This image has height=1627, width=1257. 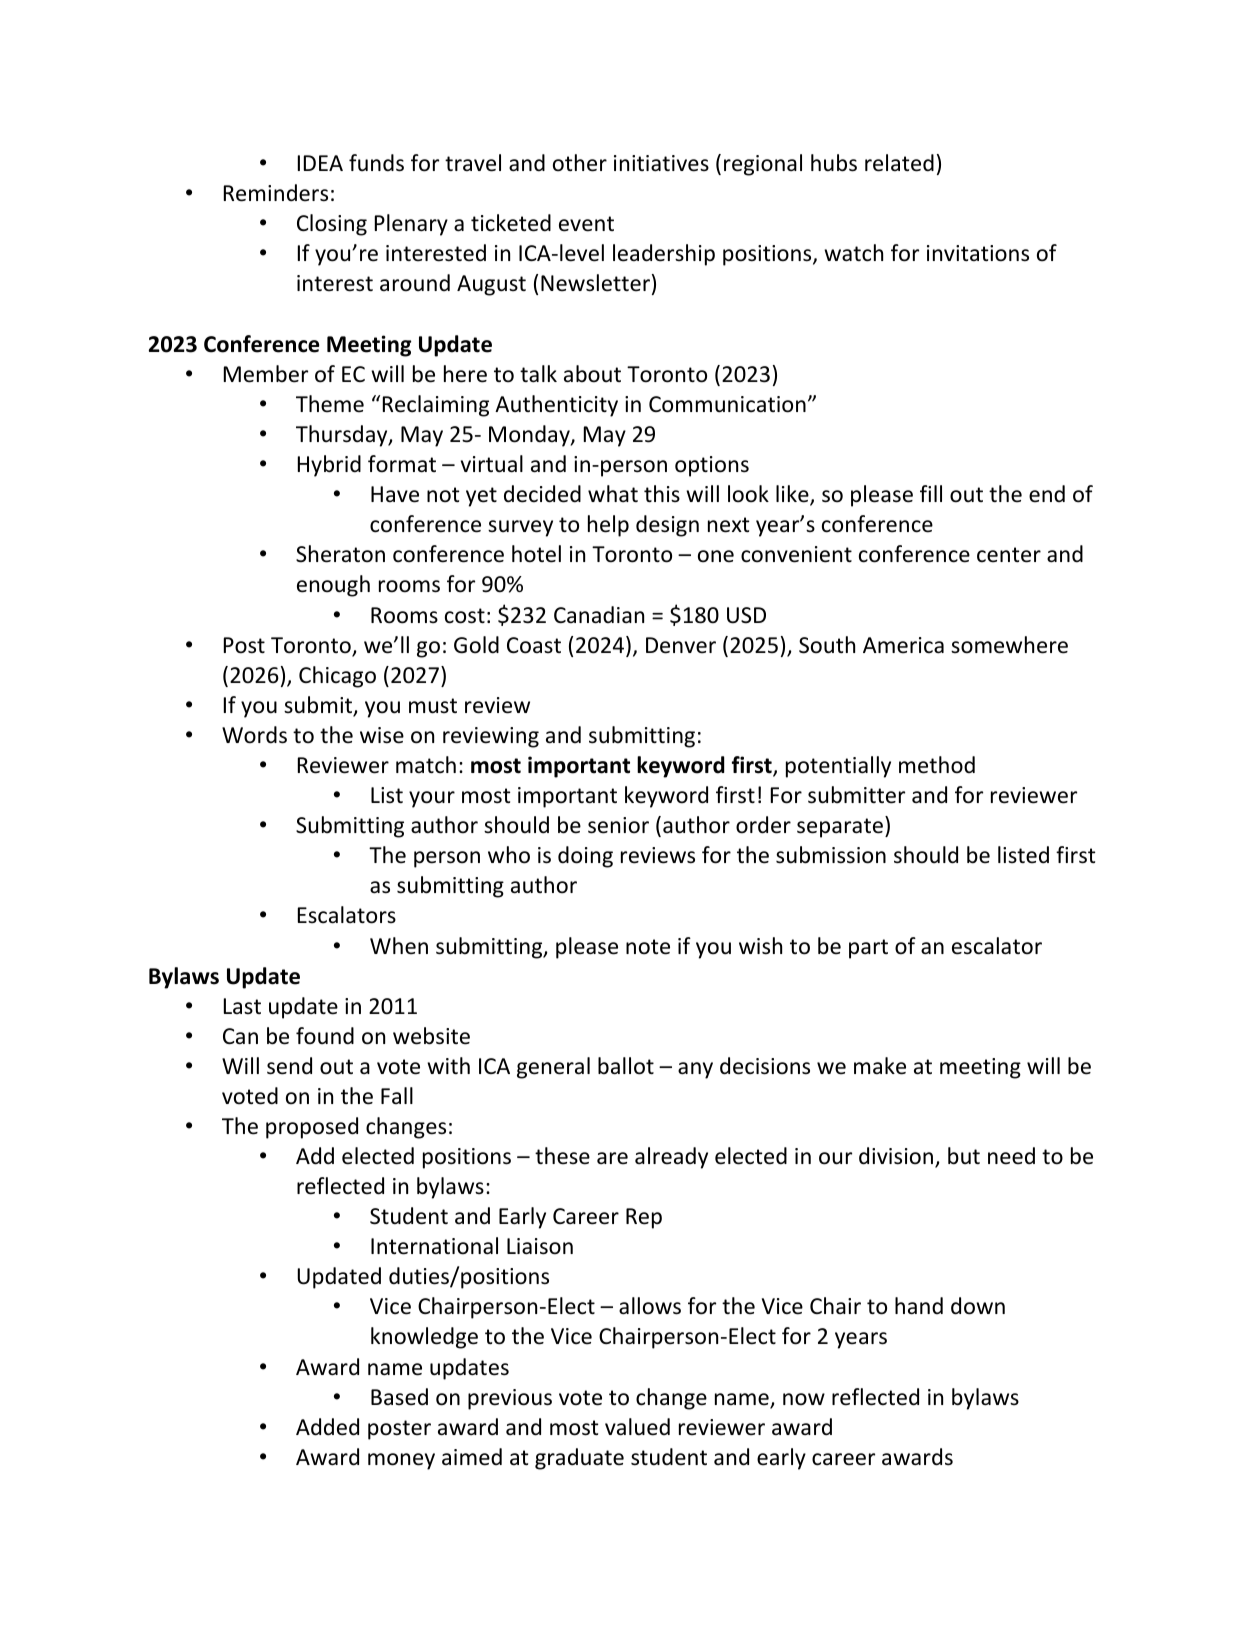 What do you see at coordinates (637, 1427) in the image?
I see `valued` at bounding box center [637, 1427].
